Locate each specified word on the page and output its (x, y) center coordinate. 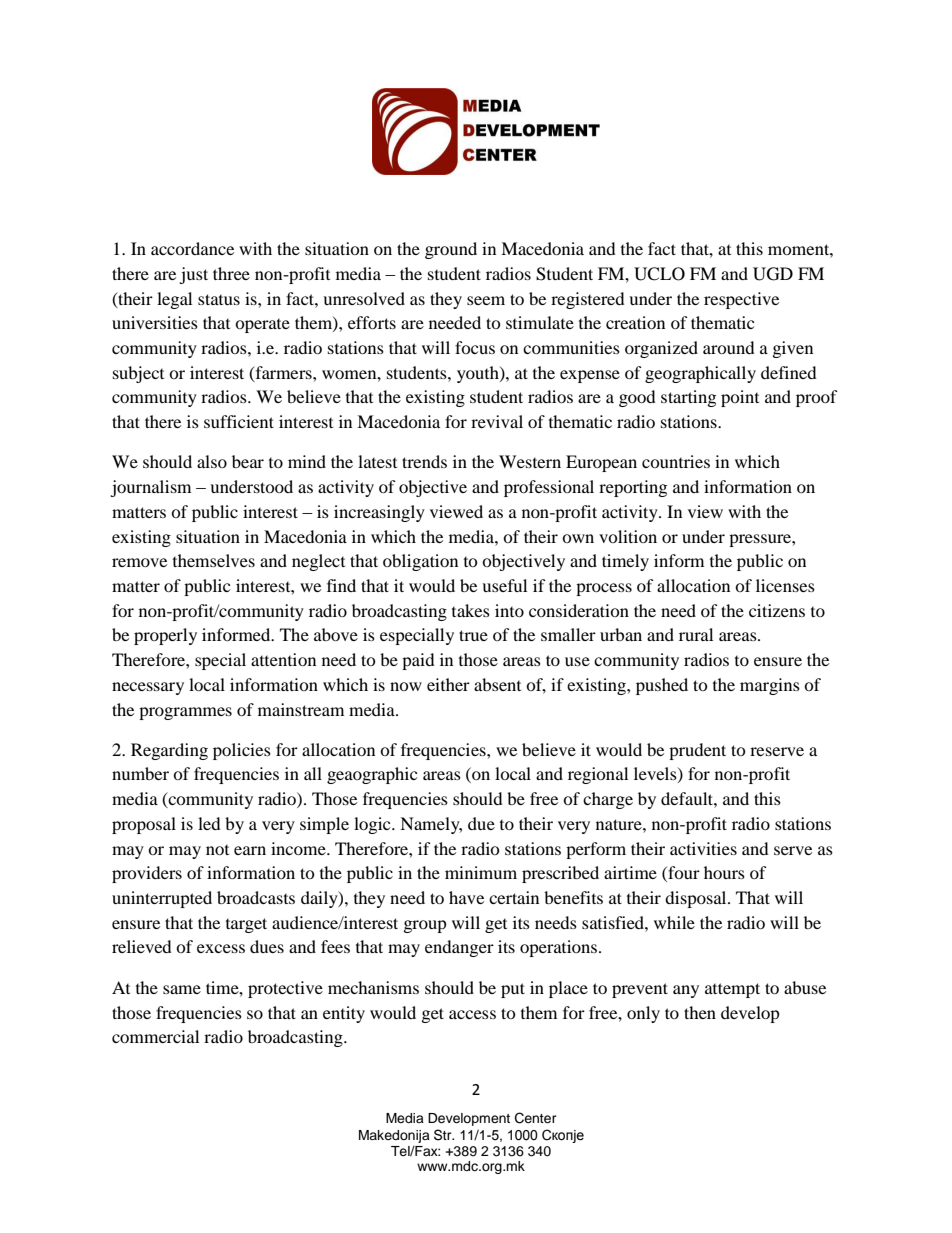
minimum (481, 872)
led (209, 823)
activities (703, 848)
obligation (420, 562)
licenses (785, 585)
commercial (155, 1036)
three (231, 273)
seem (486, 300)
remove (139, 562)
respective (741, 300)
